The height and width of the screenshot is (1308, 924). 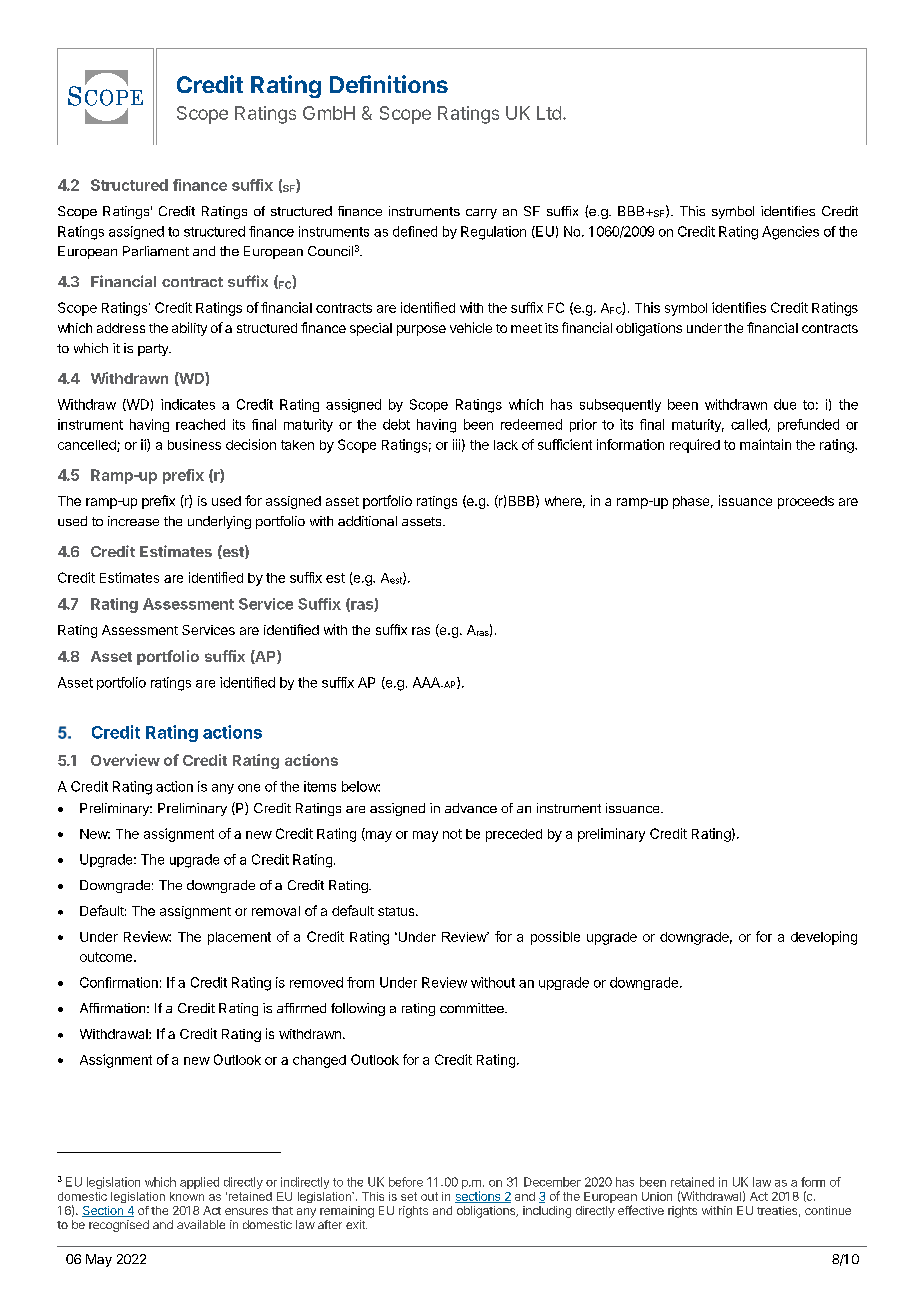 What do you see at coordinates (156, 251) in the screenshot?
I see `Parliament` at bounding box center [156, 251].
